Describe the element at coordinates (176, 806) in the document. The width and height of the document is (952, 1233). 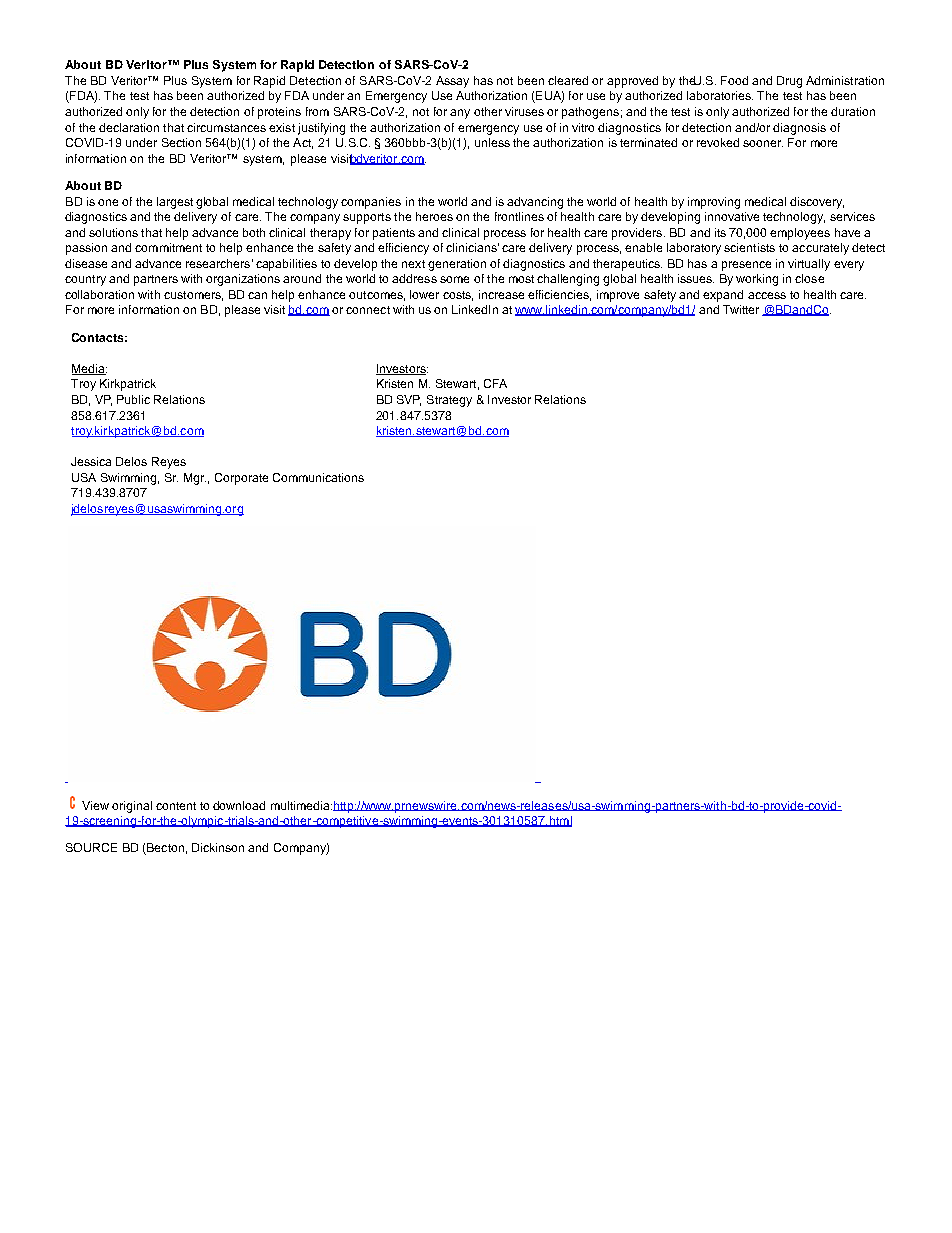
I see `content` at that location.
